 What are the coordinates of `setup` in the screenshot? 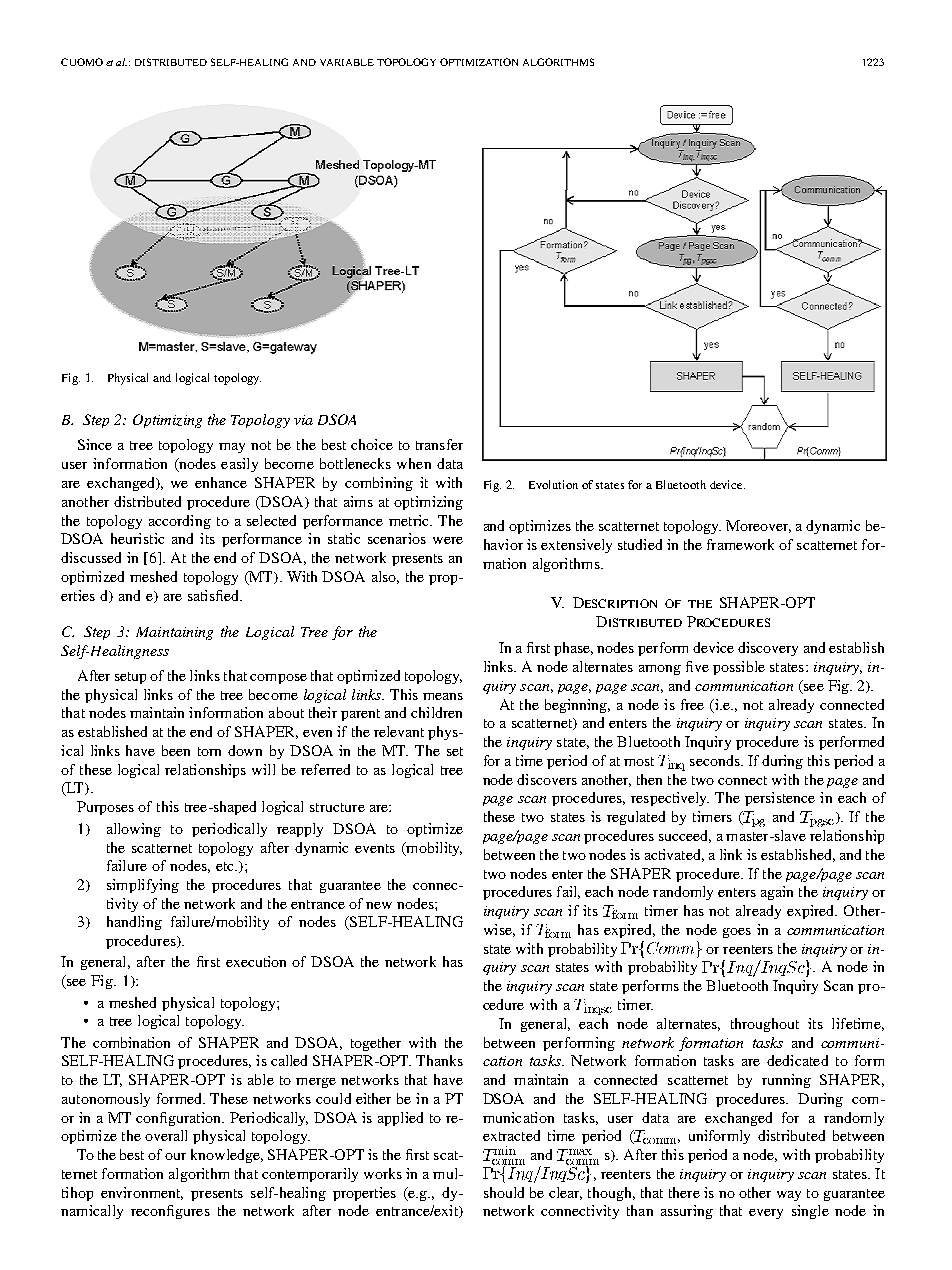 It's located at (130, 678).
